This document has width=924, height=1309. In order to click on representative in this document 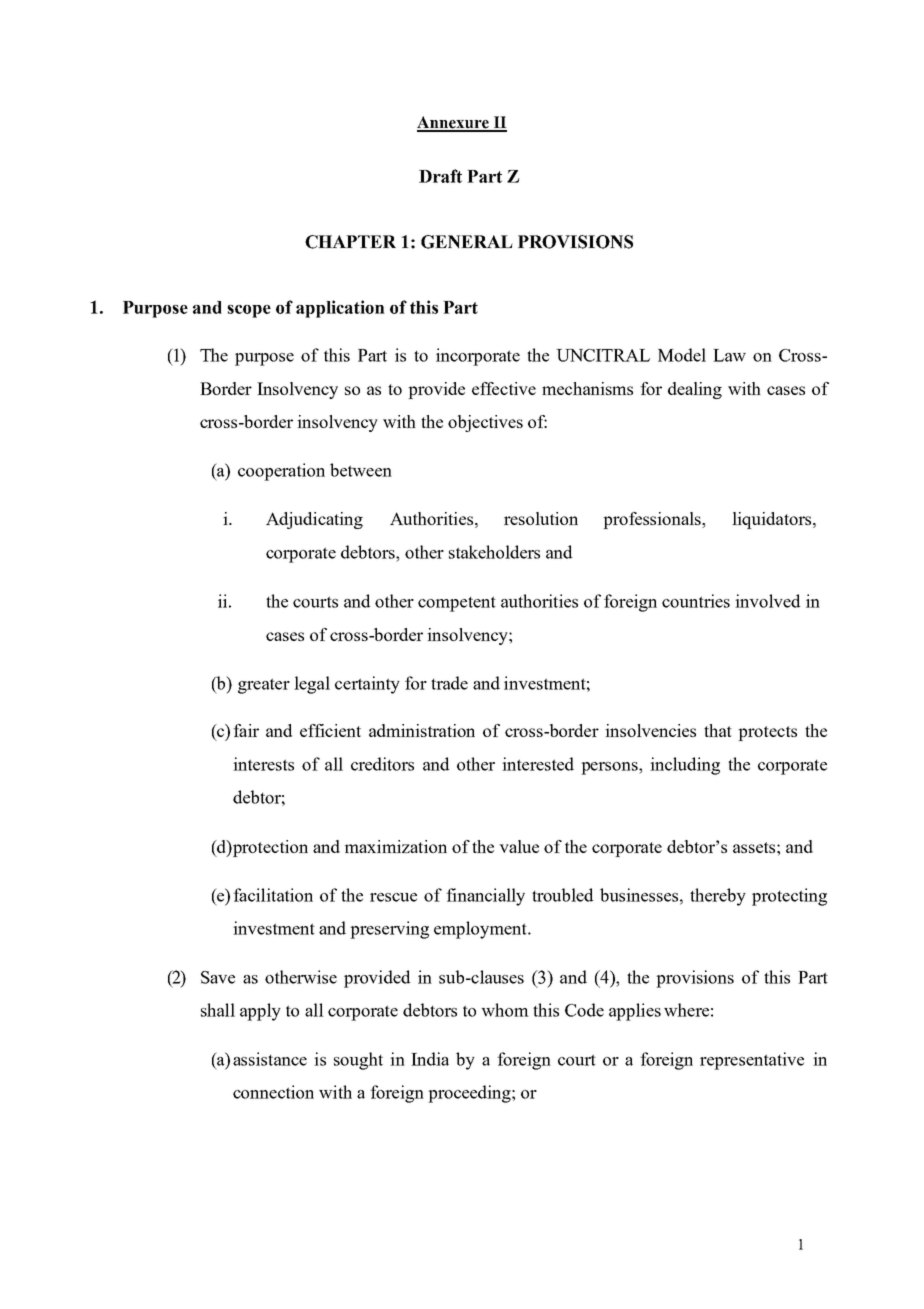, I will do `click(752, 1061)`.
